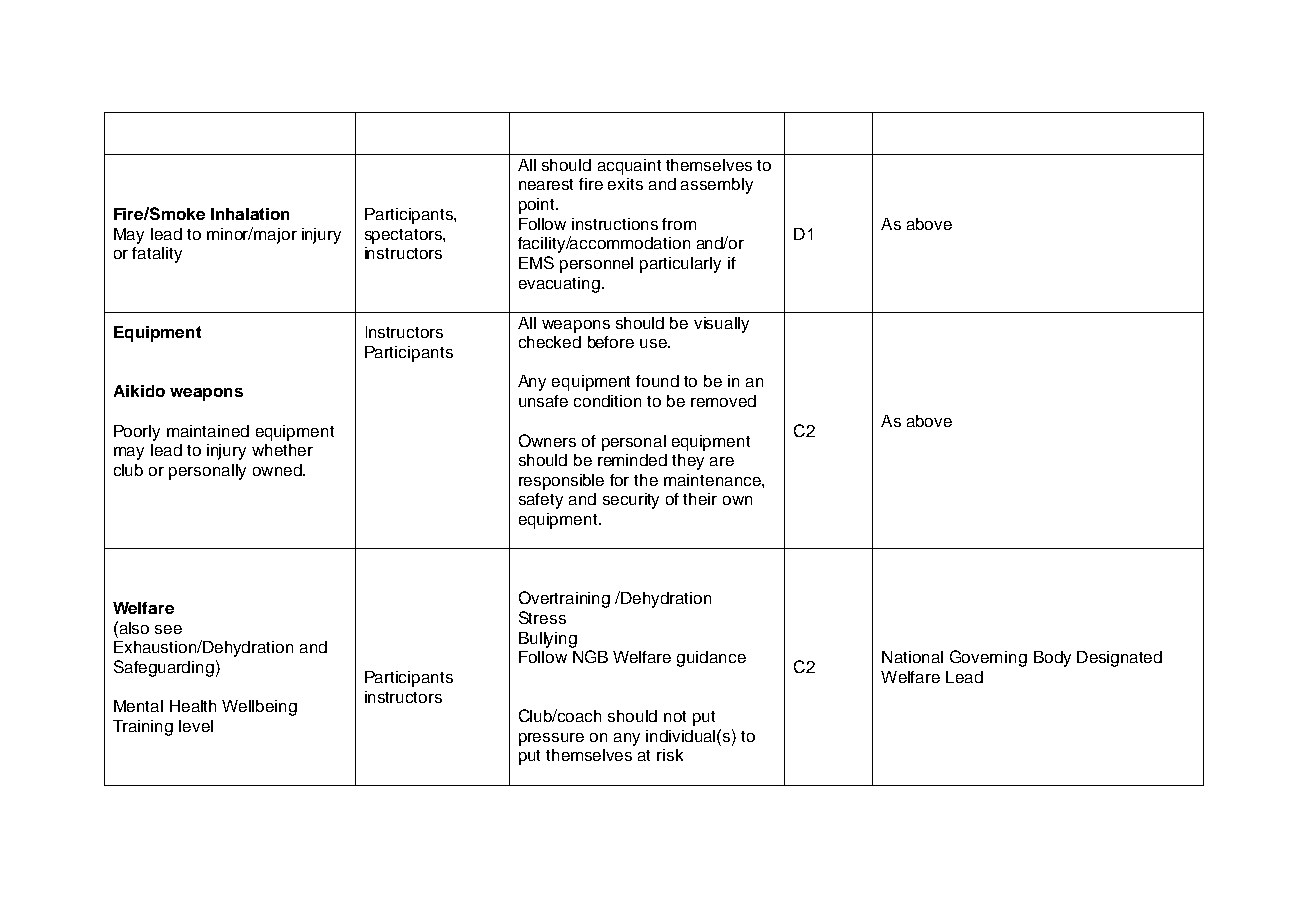 This screenshot has height=924, width=1308. What do you see at coordinates (721, 325) in the screenshot?
I see `visually` at bounding box center [721, 325].
